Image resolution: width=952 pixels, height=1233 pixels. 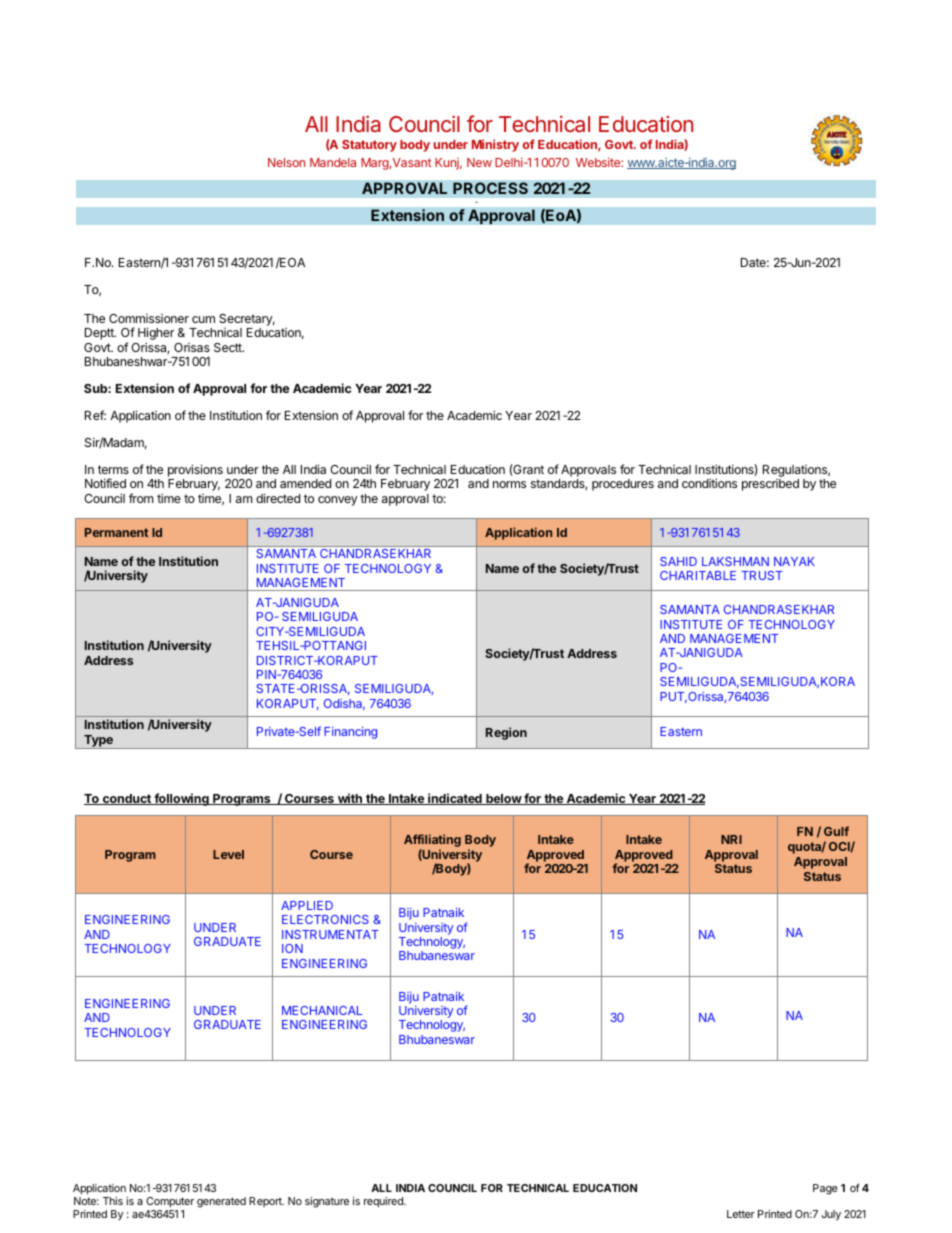 What do you see at coordinates (495, 145) in the screenshot?
I see `Ministry` at bounding box center [495, 145].
